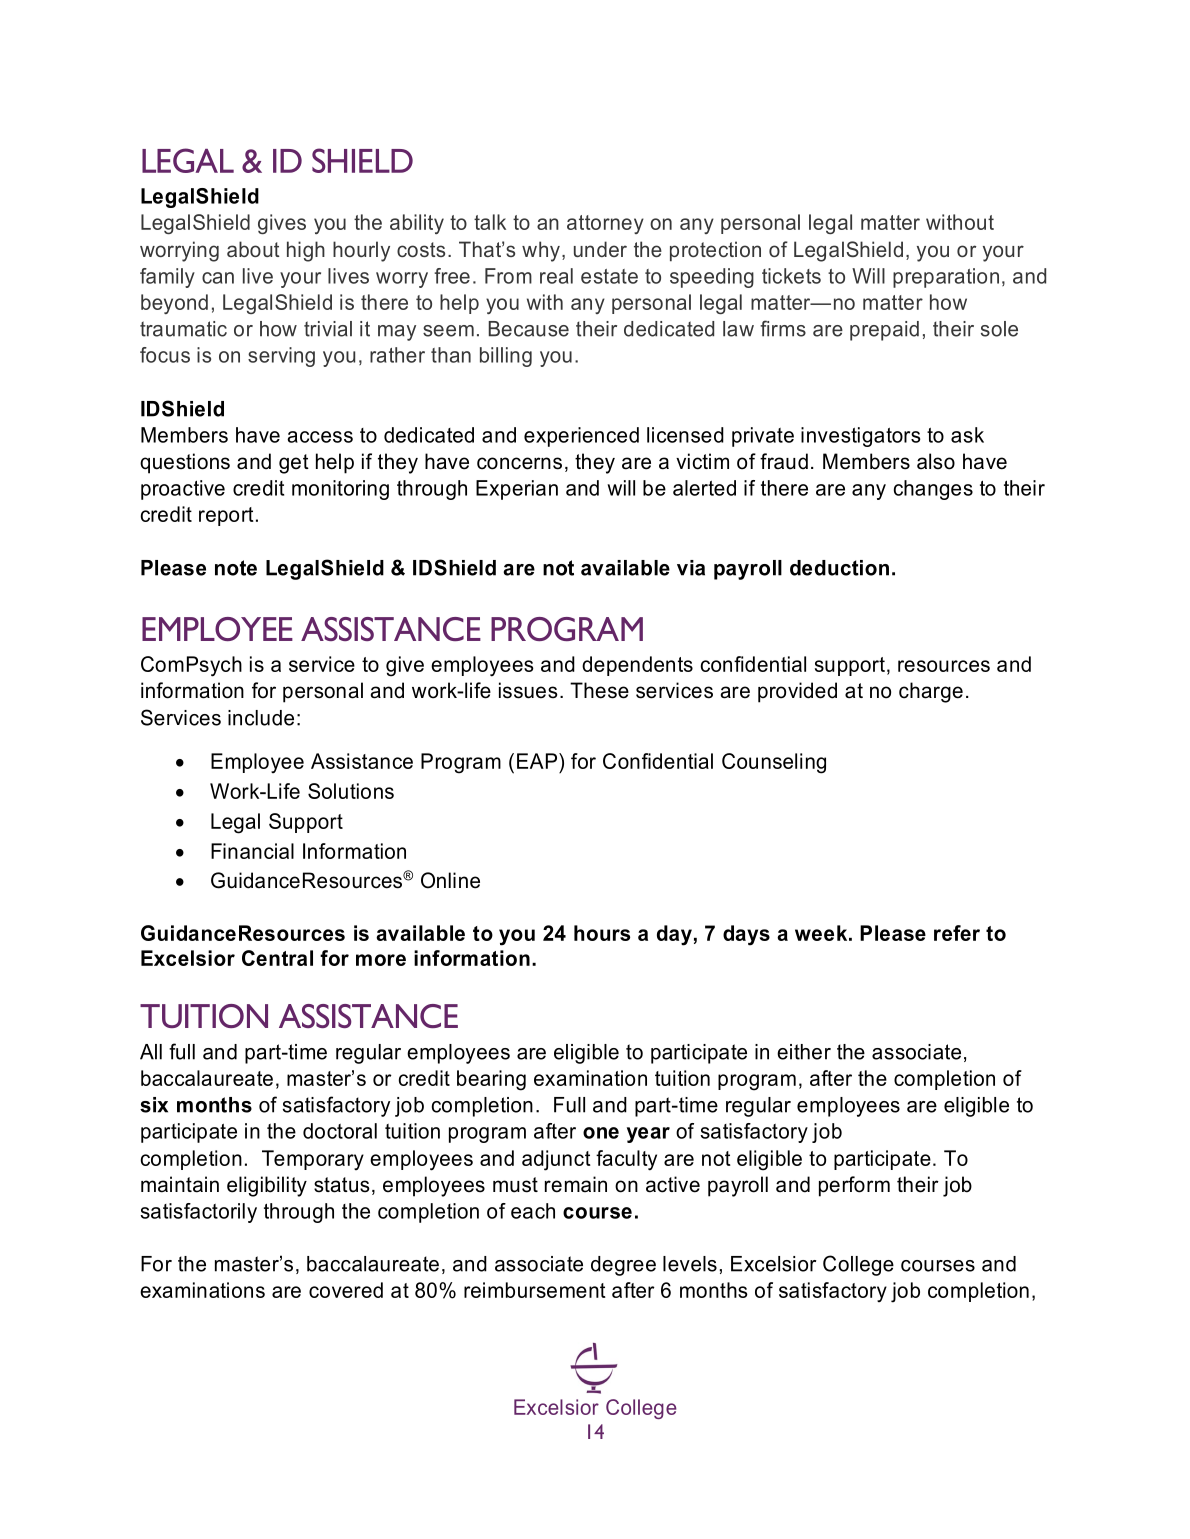 The height and width of the document is (1539, 1190). What do you see at coordinates (623, 1266) in the document?
I see `degree` at bounding box center [623, 1266].
